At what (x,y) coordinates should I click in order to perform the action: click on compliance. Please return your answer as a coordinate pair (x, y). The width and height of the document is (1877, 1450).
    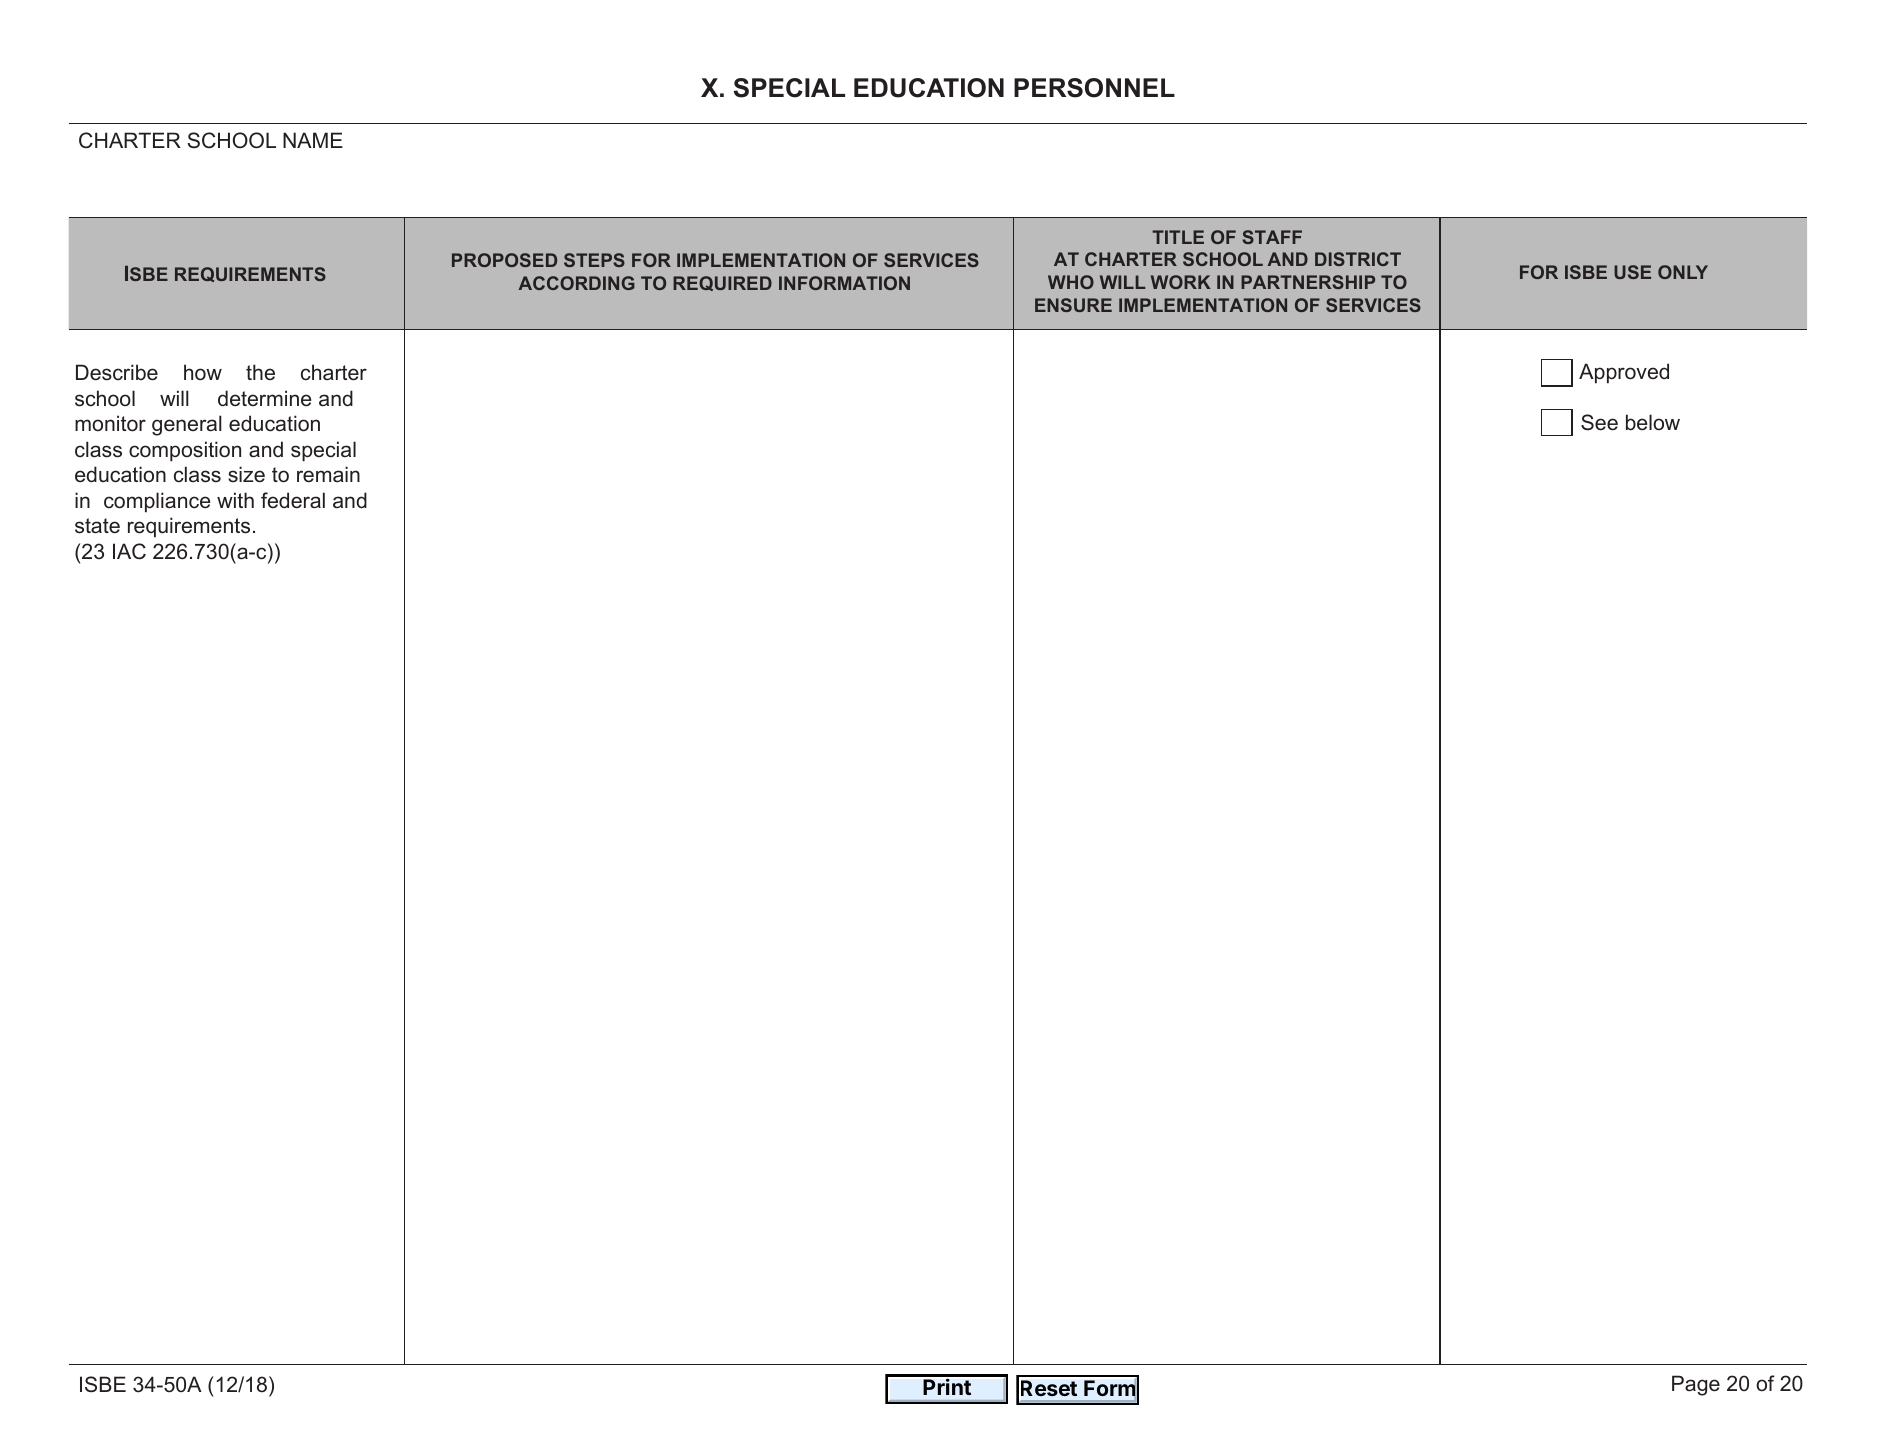
    Looking at the image, I should click on (157, 502).
